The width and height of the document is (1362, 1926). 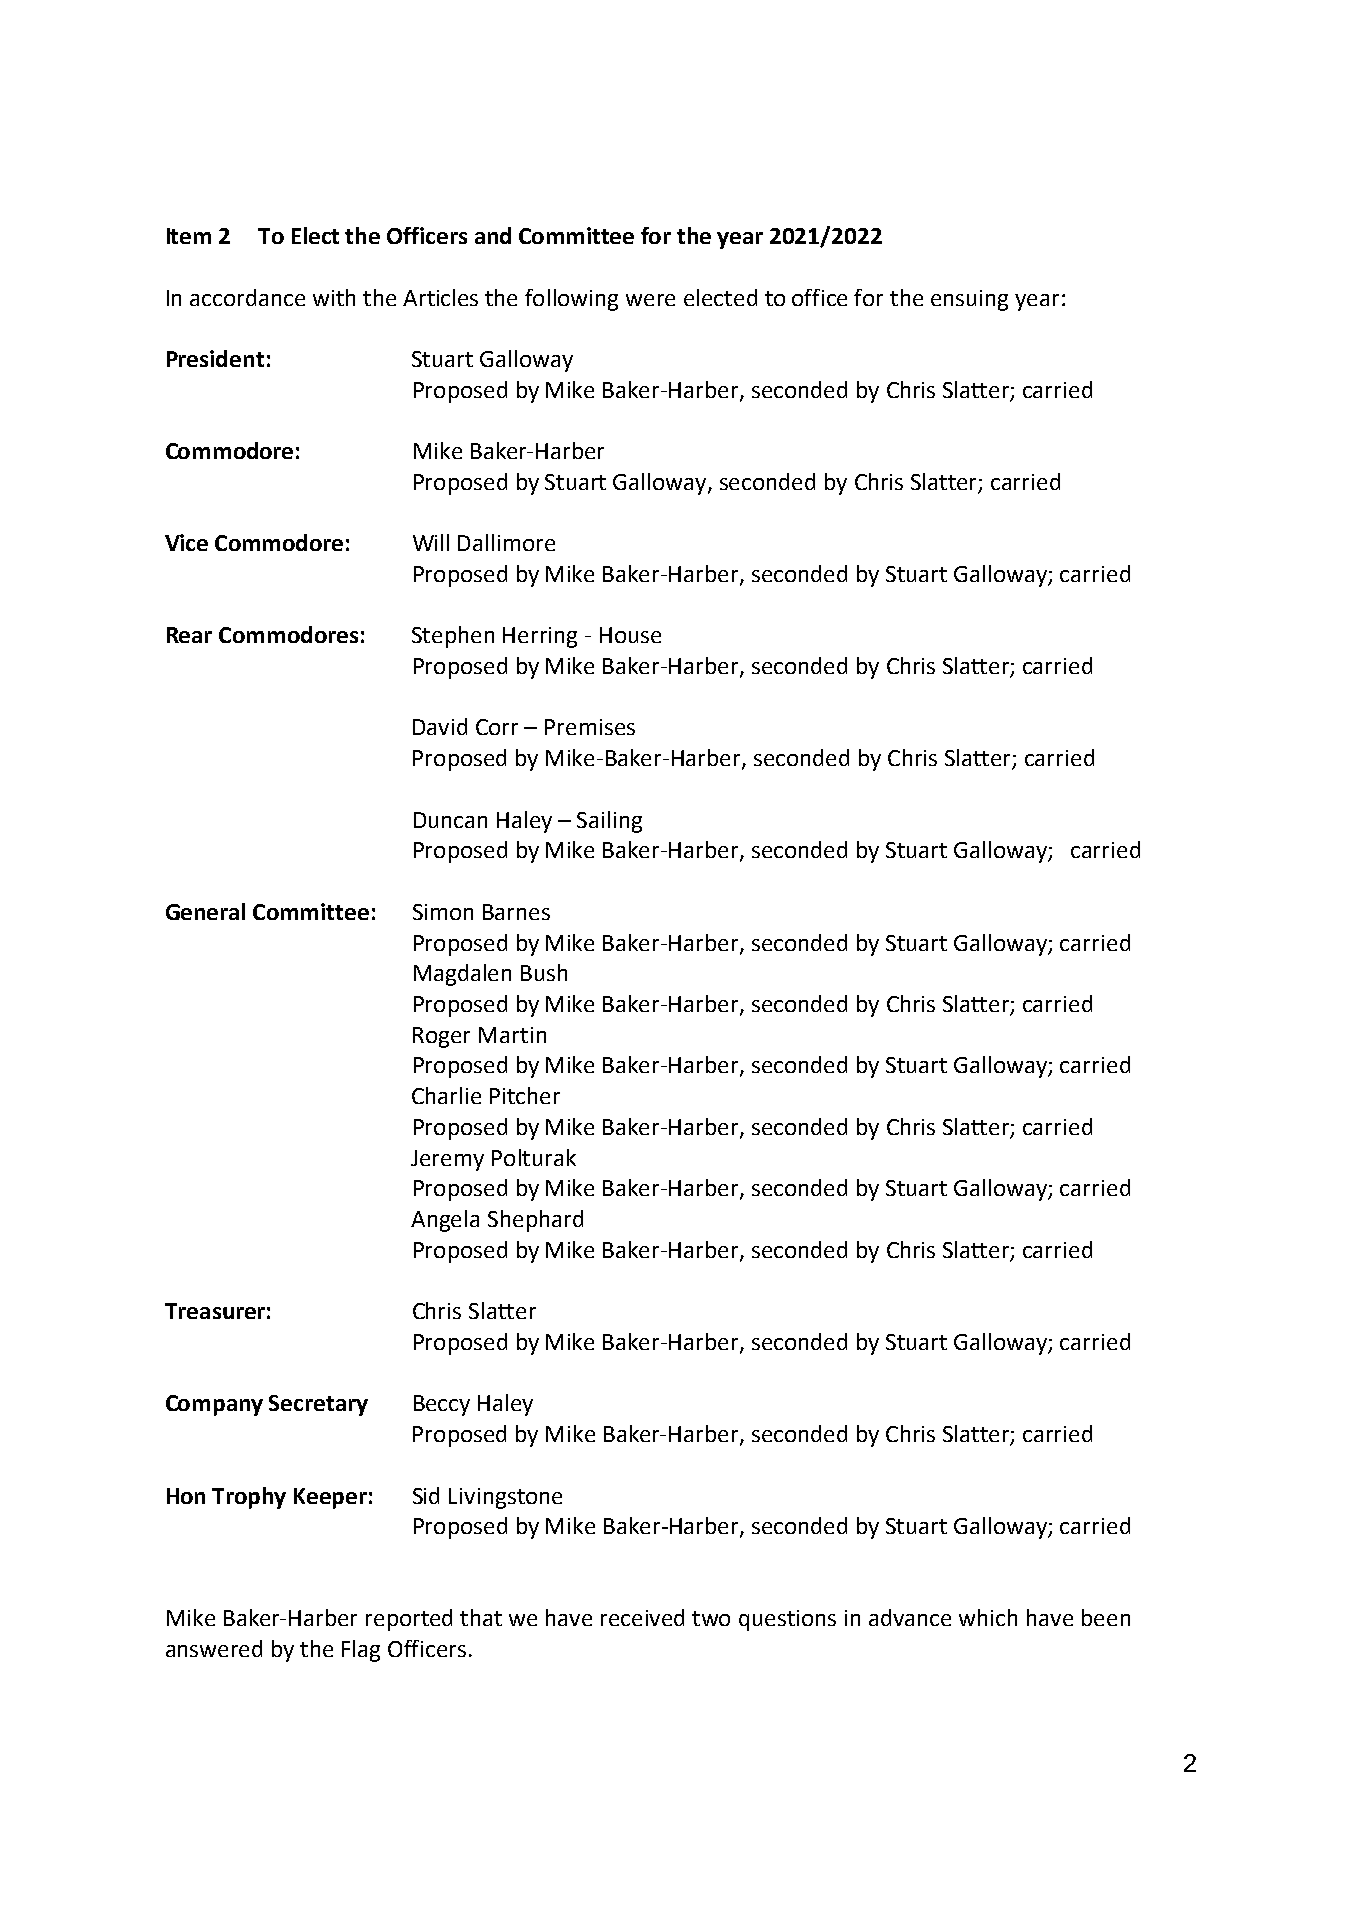 I want to click on which, so click(x=988, y=1617).
